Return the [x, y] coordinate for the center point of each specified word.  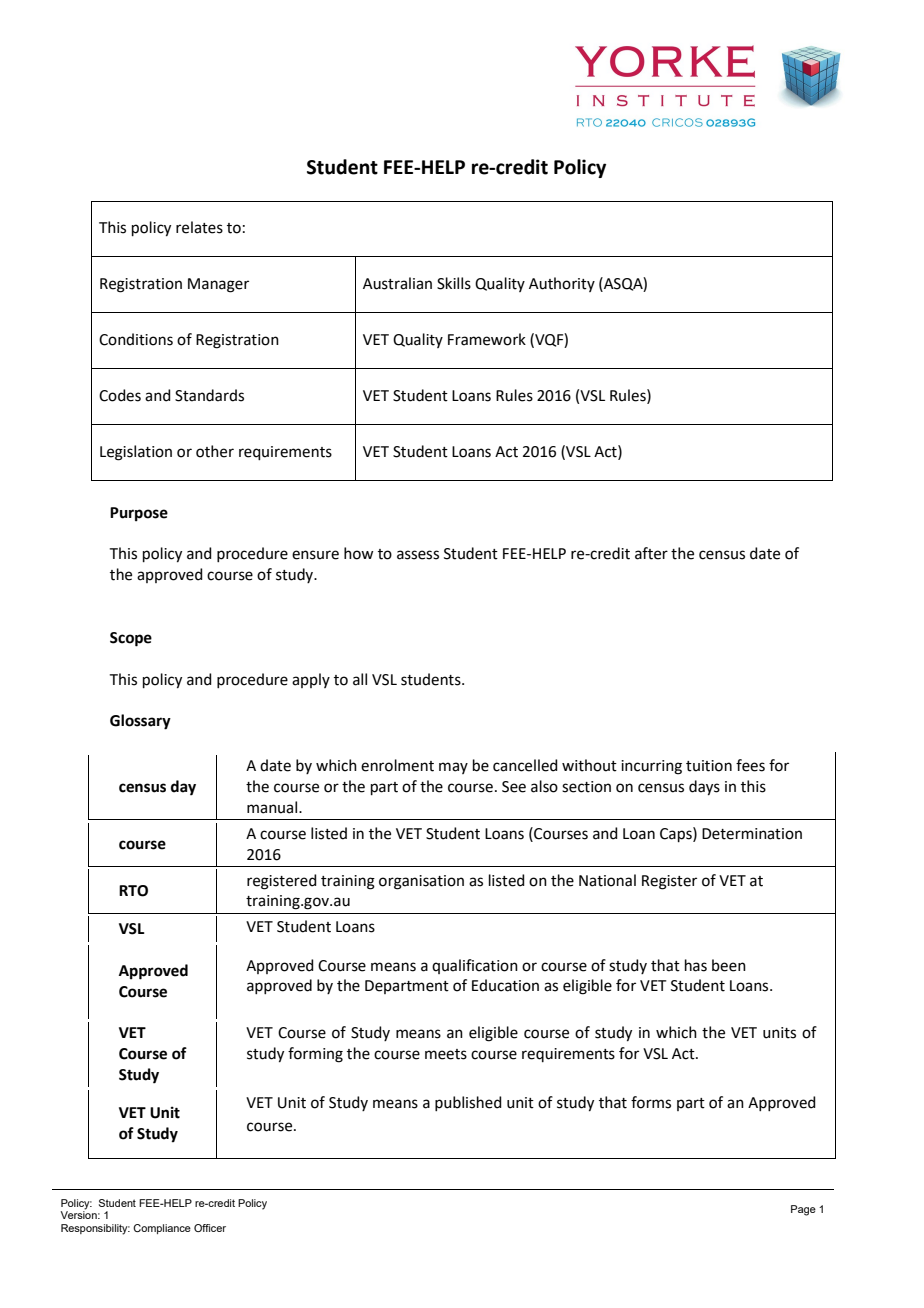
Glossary [140, 722]
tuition [709, 766]
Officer [210, 1228]
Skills [454, 283]
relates [199, 227]
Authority [562, 284]
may [453, 768]
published [468, 1103]
